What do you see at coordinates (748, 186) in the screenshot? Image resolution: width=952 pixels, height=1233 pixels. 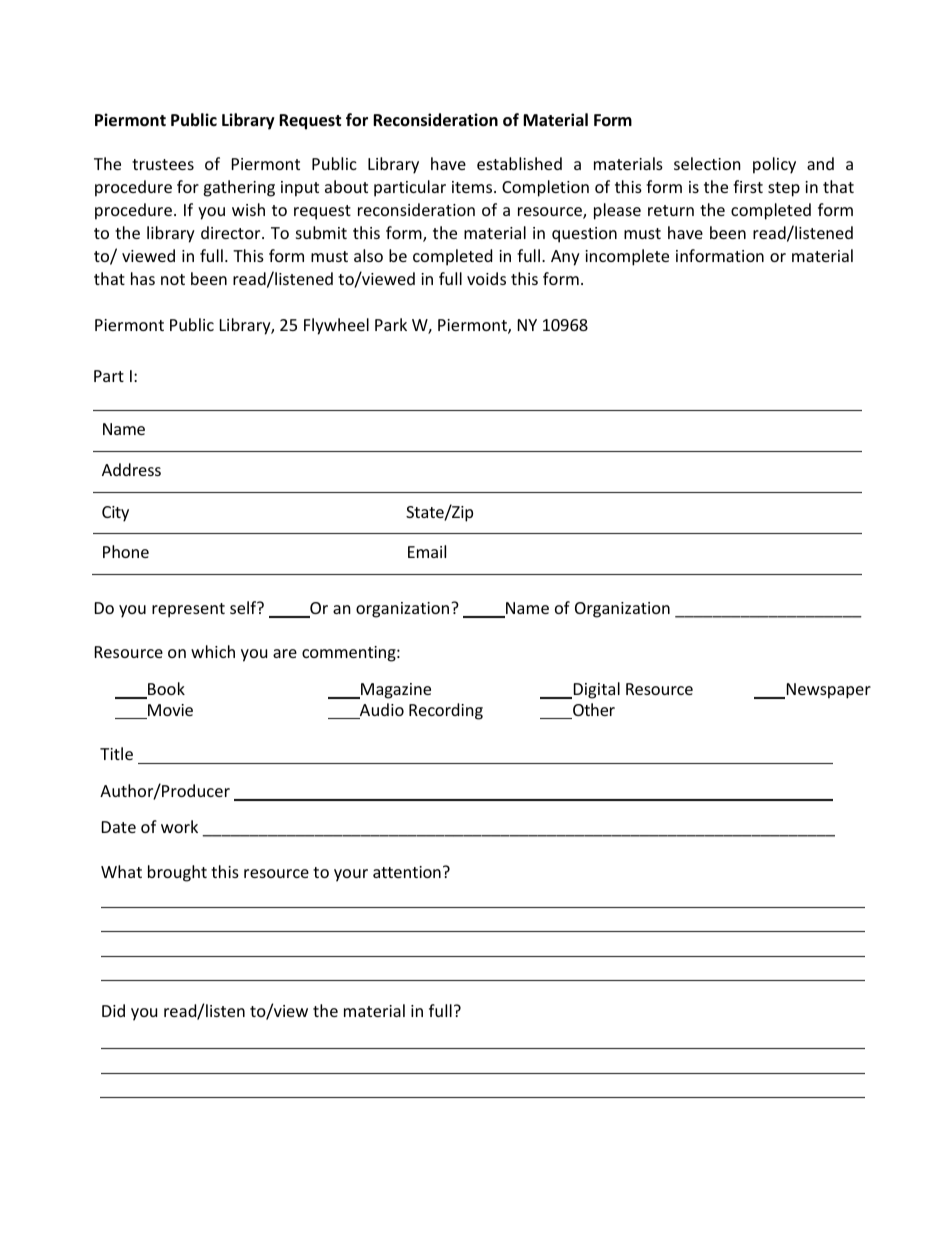 I see `first` at bounding box center [748, 186].
